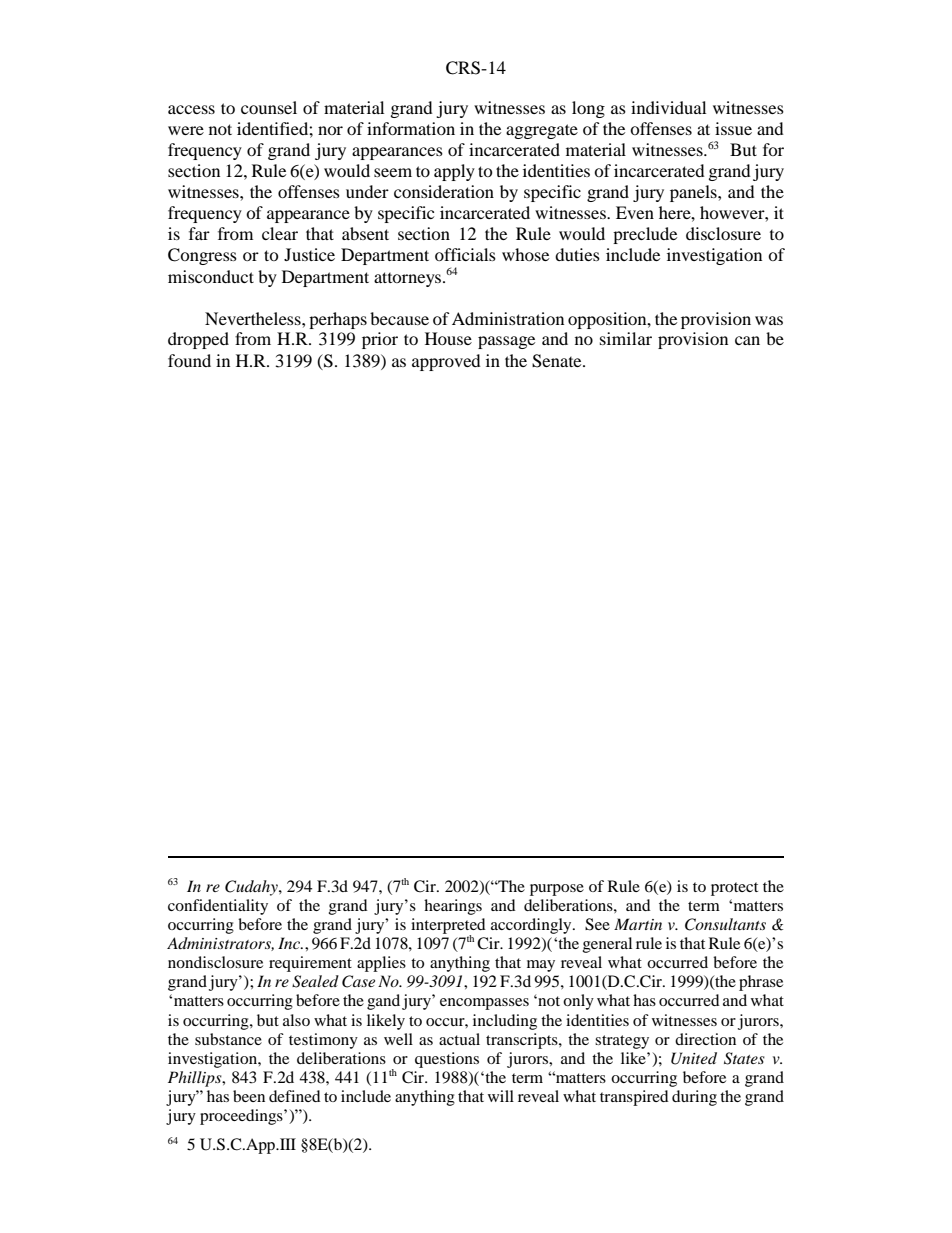  What do you see at coordinates (694, 1098) in the image?
I see `during` at bounding box center [694, 1098].
